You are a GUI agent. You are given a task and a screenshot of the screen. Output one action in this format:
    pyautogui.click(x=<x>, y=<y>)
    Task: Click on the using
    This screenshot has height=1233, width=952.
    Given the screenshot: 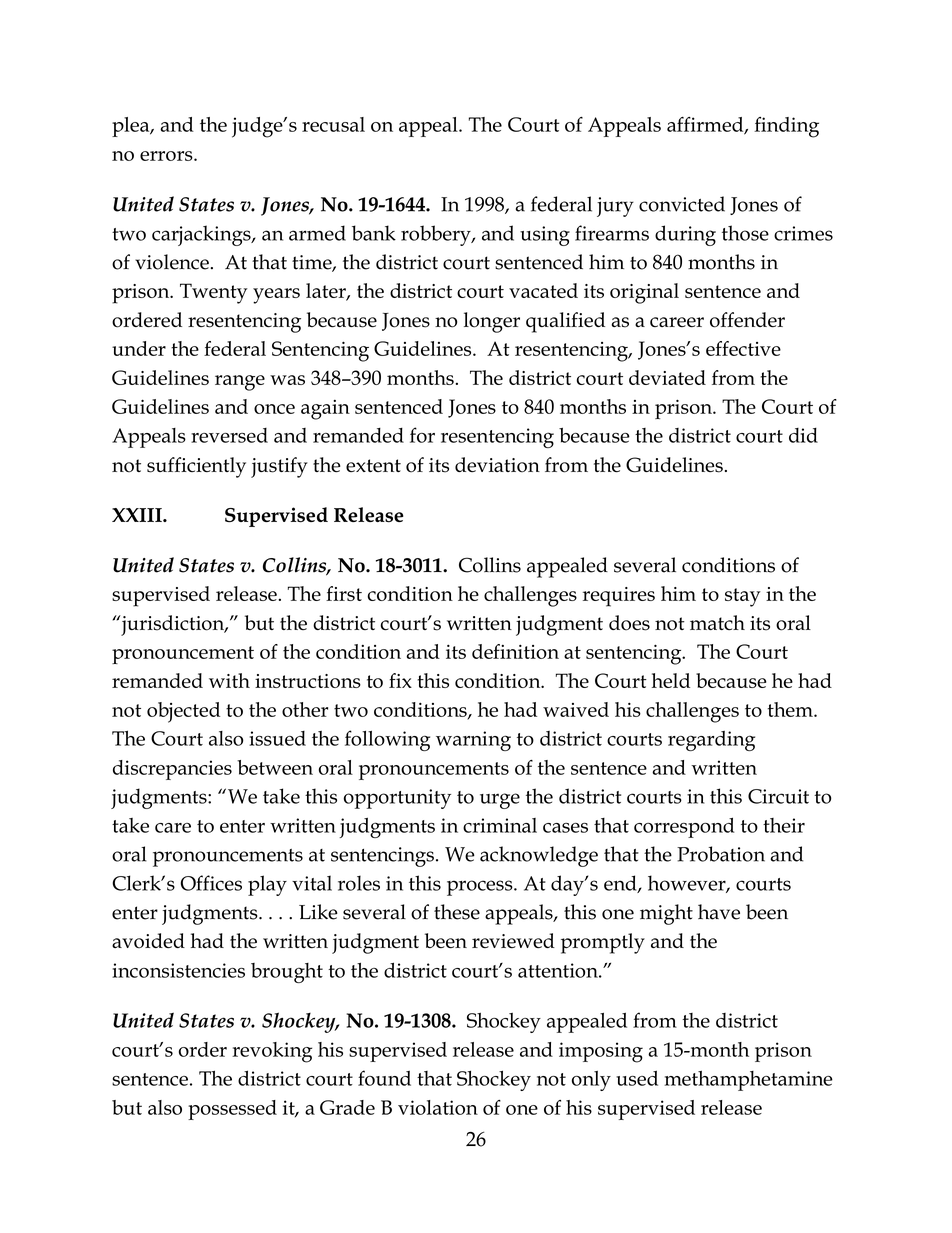 What is the action you would take?
    pyautogui.click(x=545, y=236)
